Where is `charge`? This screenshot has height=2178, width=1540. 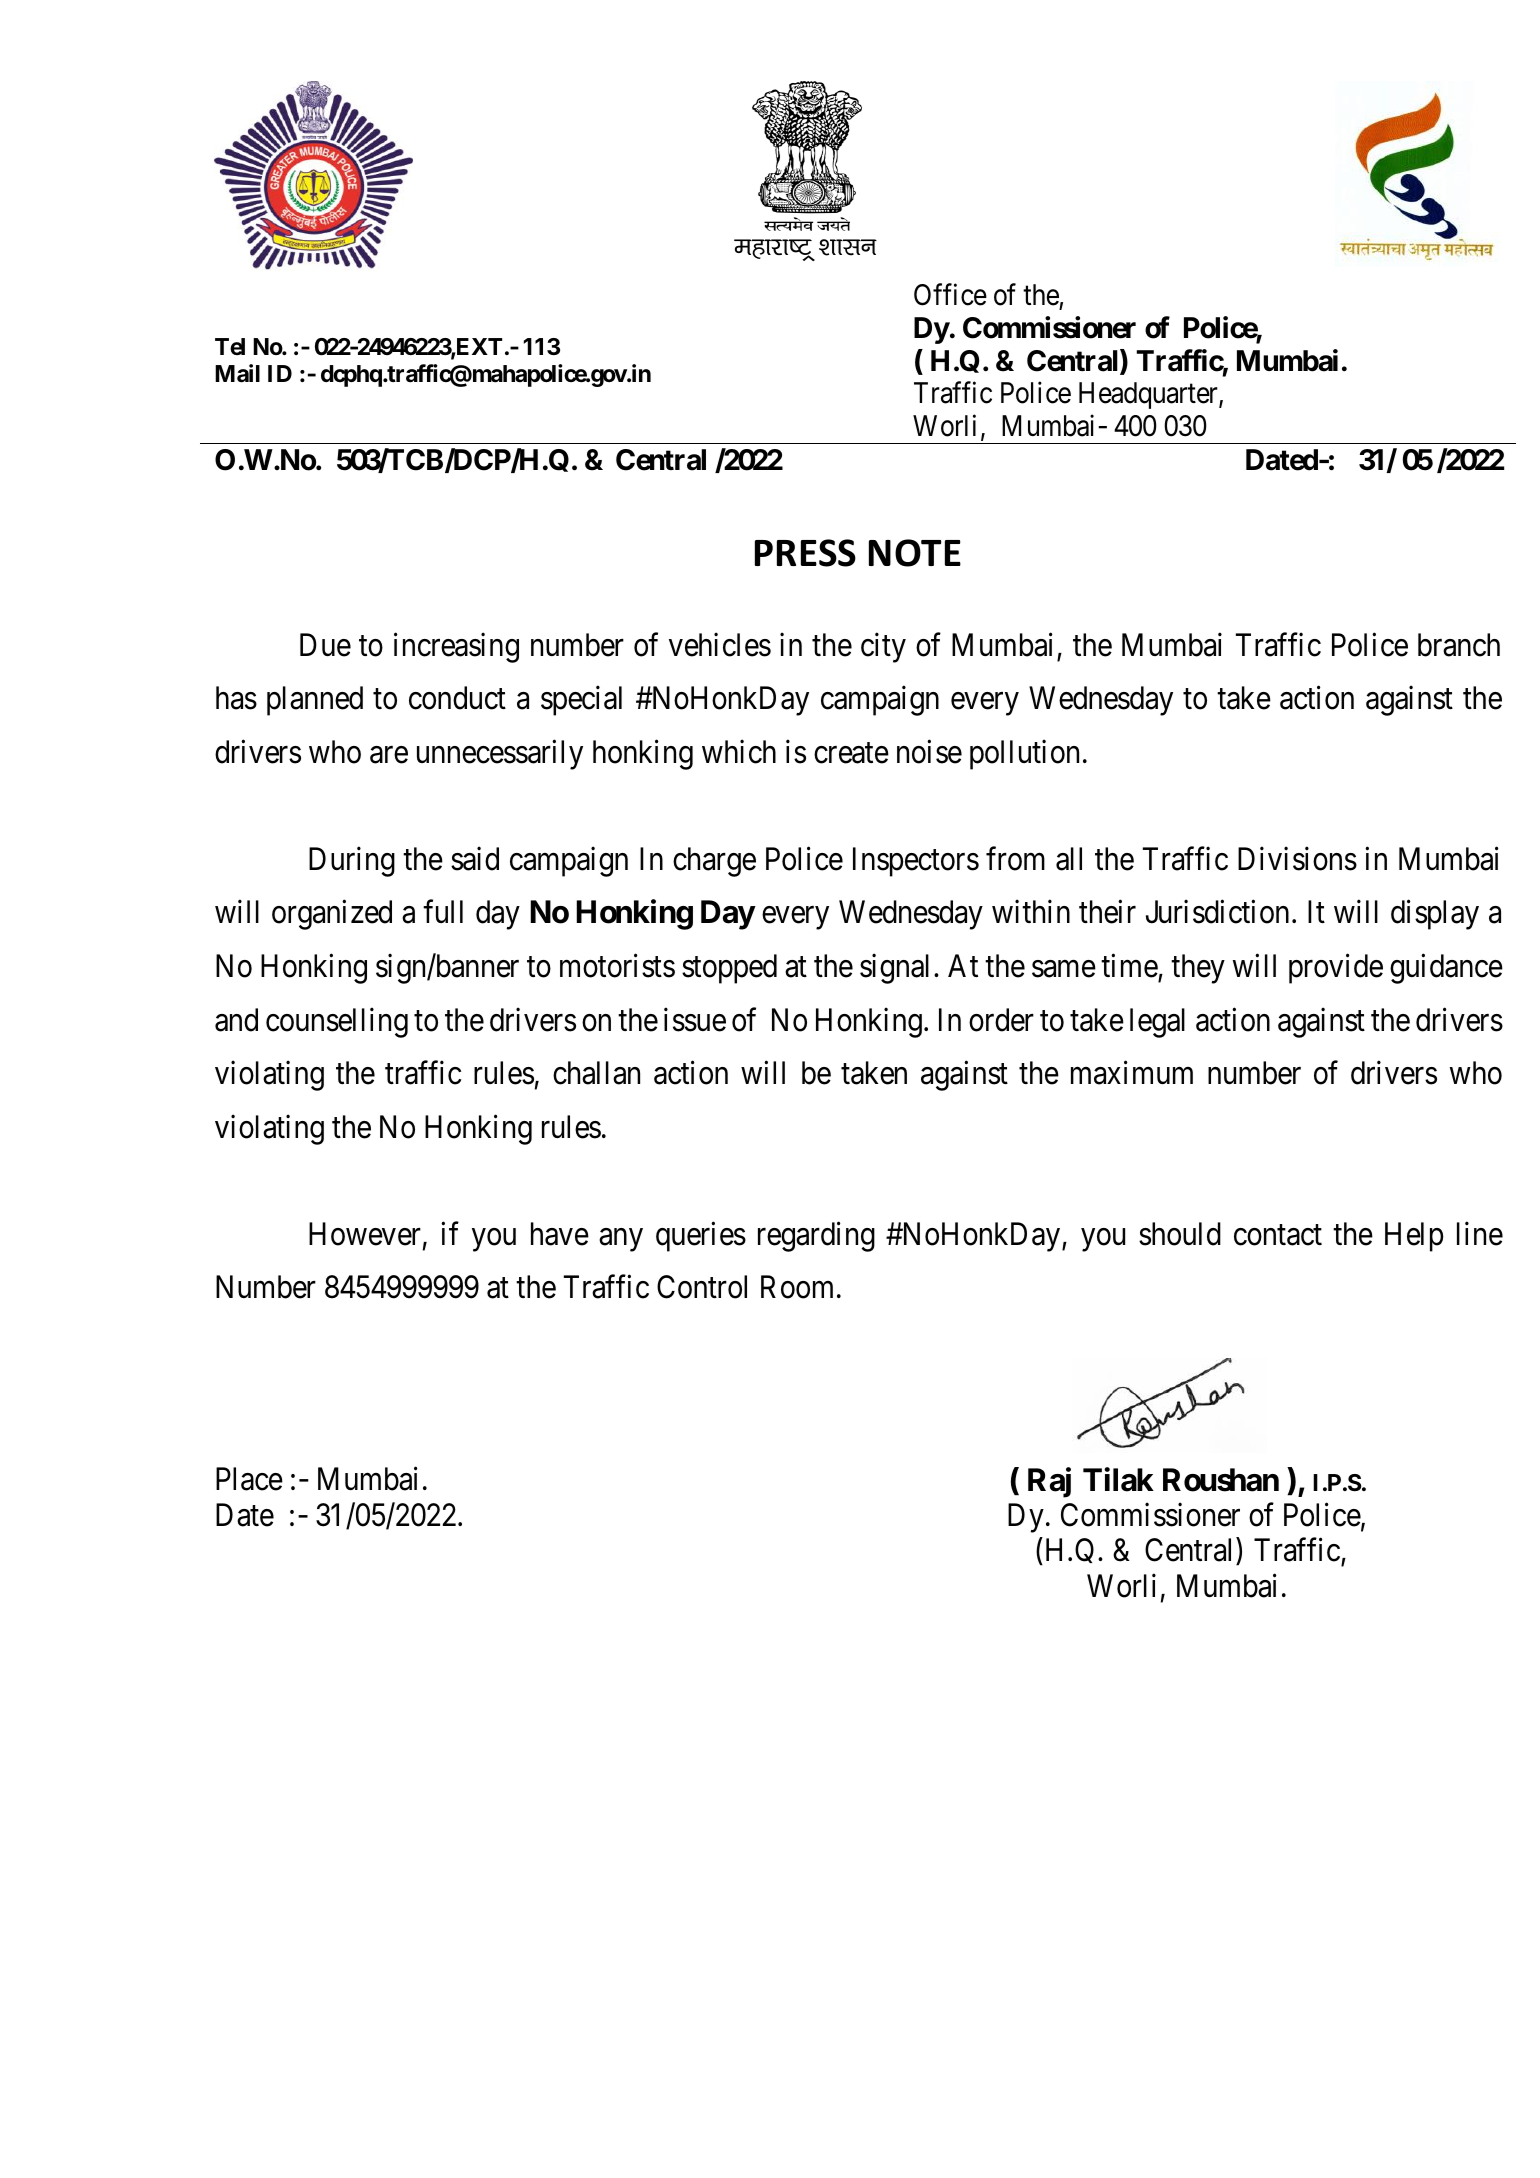 charge is located at coordinates (714, 862).
